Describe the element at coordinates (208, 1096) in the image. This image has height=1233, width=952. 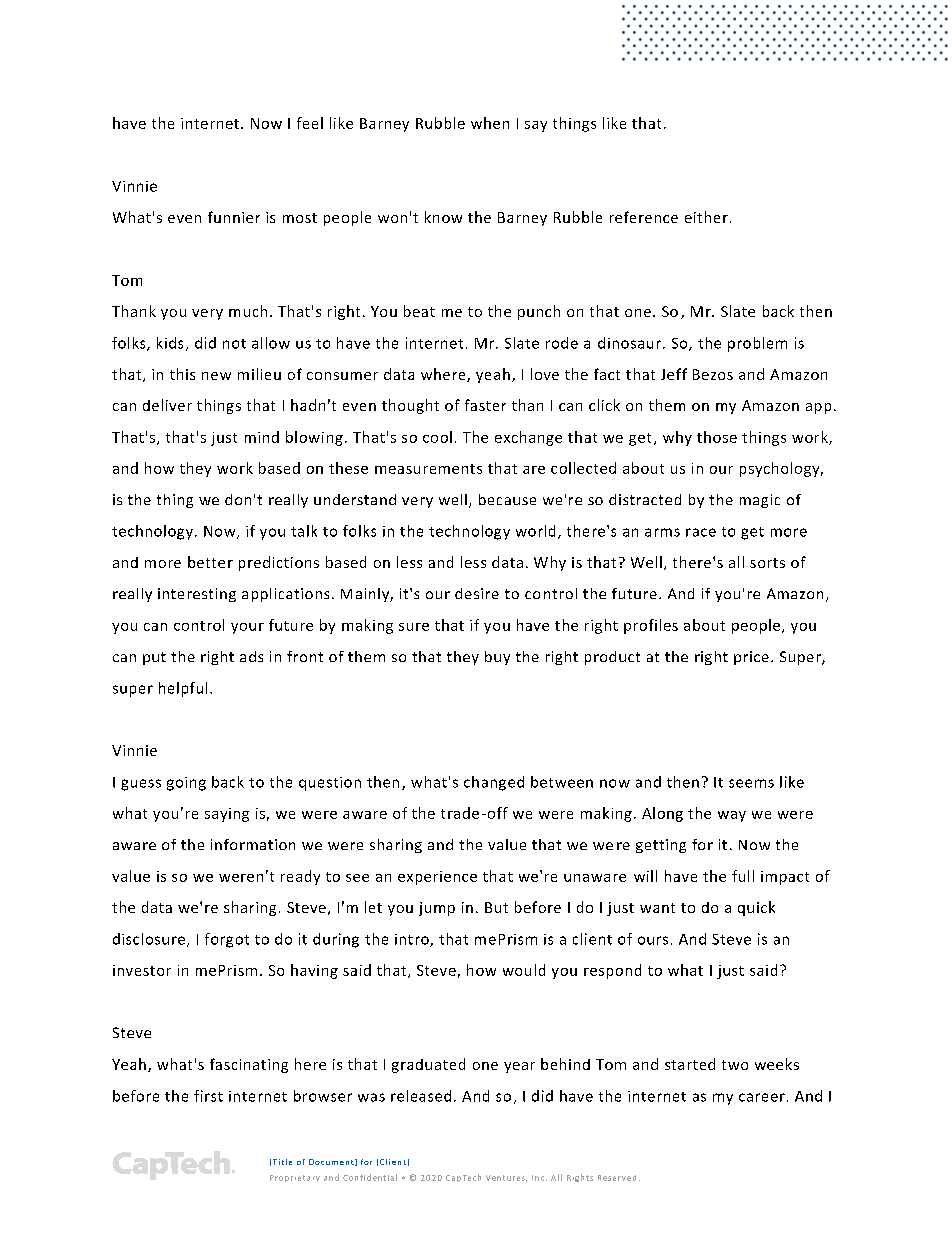
I see `first` at that location.
